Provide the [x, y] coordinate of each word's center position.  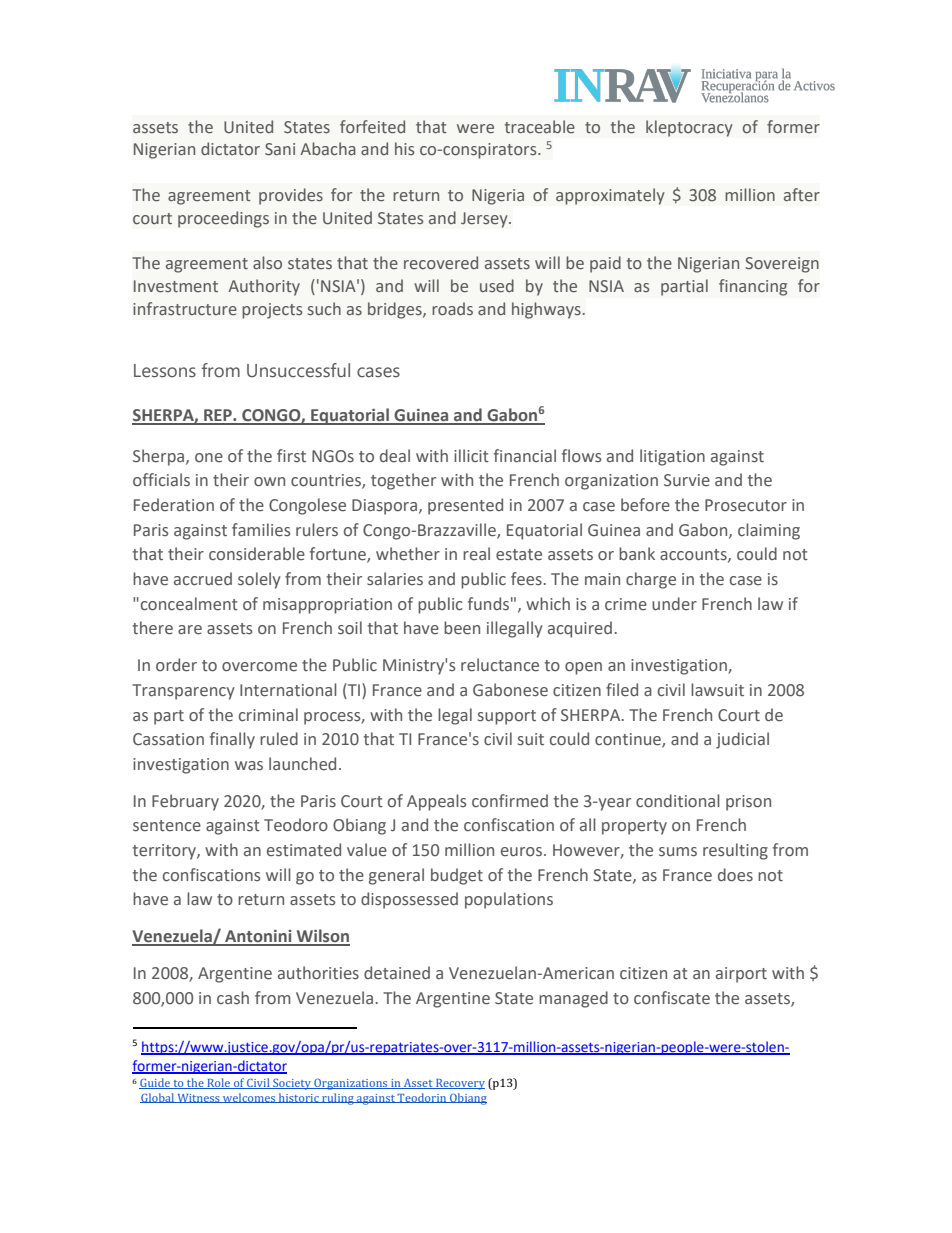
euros [521, 852]
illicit [471, 455]
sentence [167, 826]
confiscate [672, 998]
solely [259, 580]
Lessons [165, 371]
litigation [672, 457]
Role [219, 1083]
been [462, 628]
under [674, 604]
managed [573, 999]
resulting [735, 851]
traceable [540, 126]
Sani [280, 149]
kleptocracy [689, 128]
